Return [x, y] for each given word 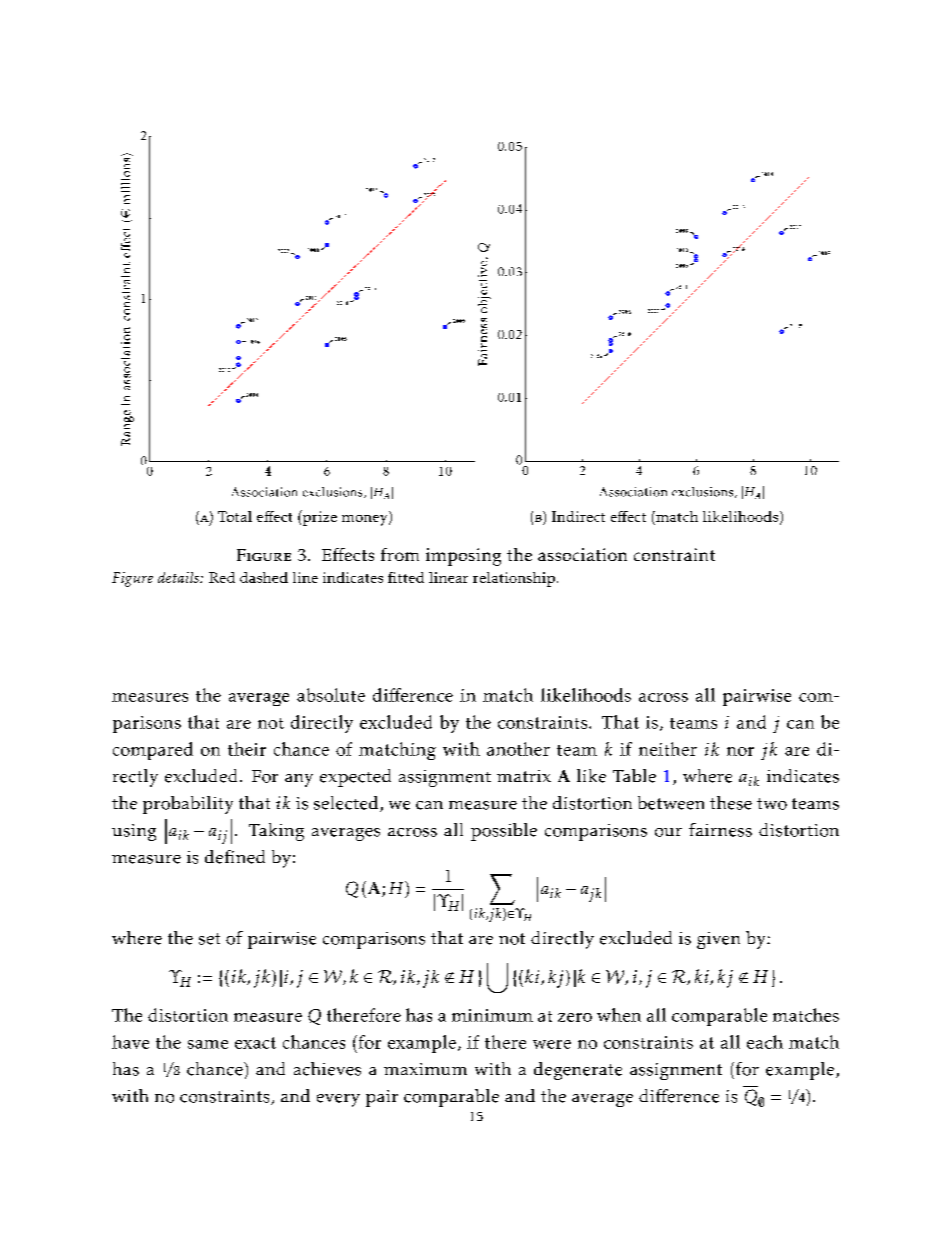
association [582, 554]
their [247, 749]
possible [504, 832]
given [718, 940]
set [209, 939]
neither [668, 749]
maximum [425, 1069]
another [518, 749]
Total [235, 516]
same [208, 1044]
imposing [463, 557]
